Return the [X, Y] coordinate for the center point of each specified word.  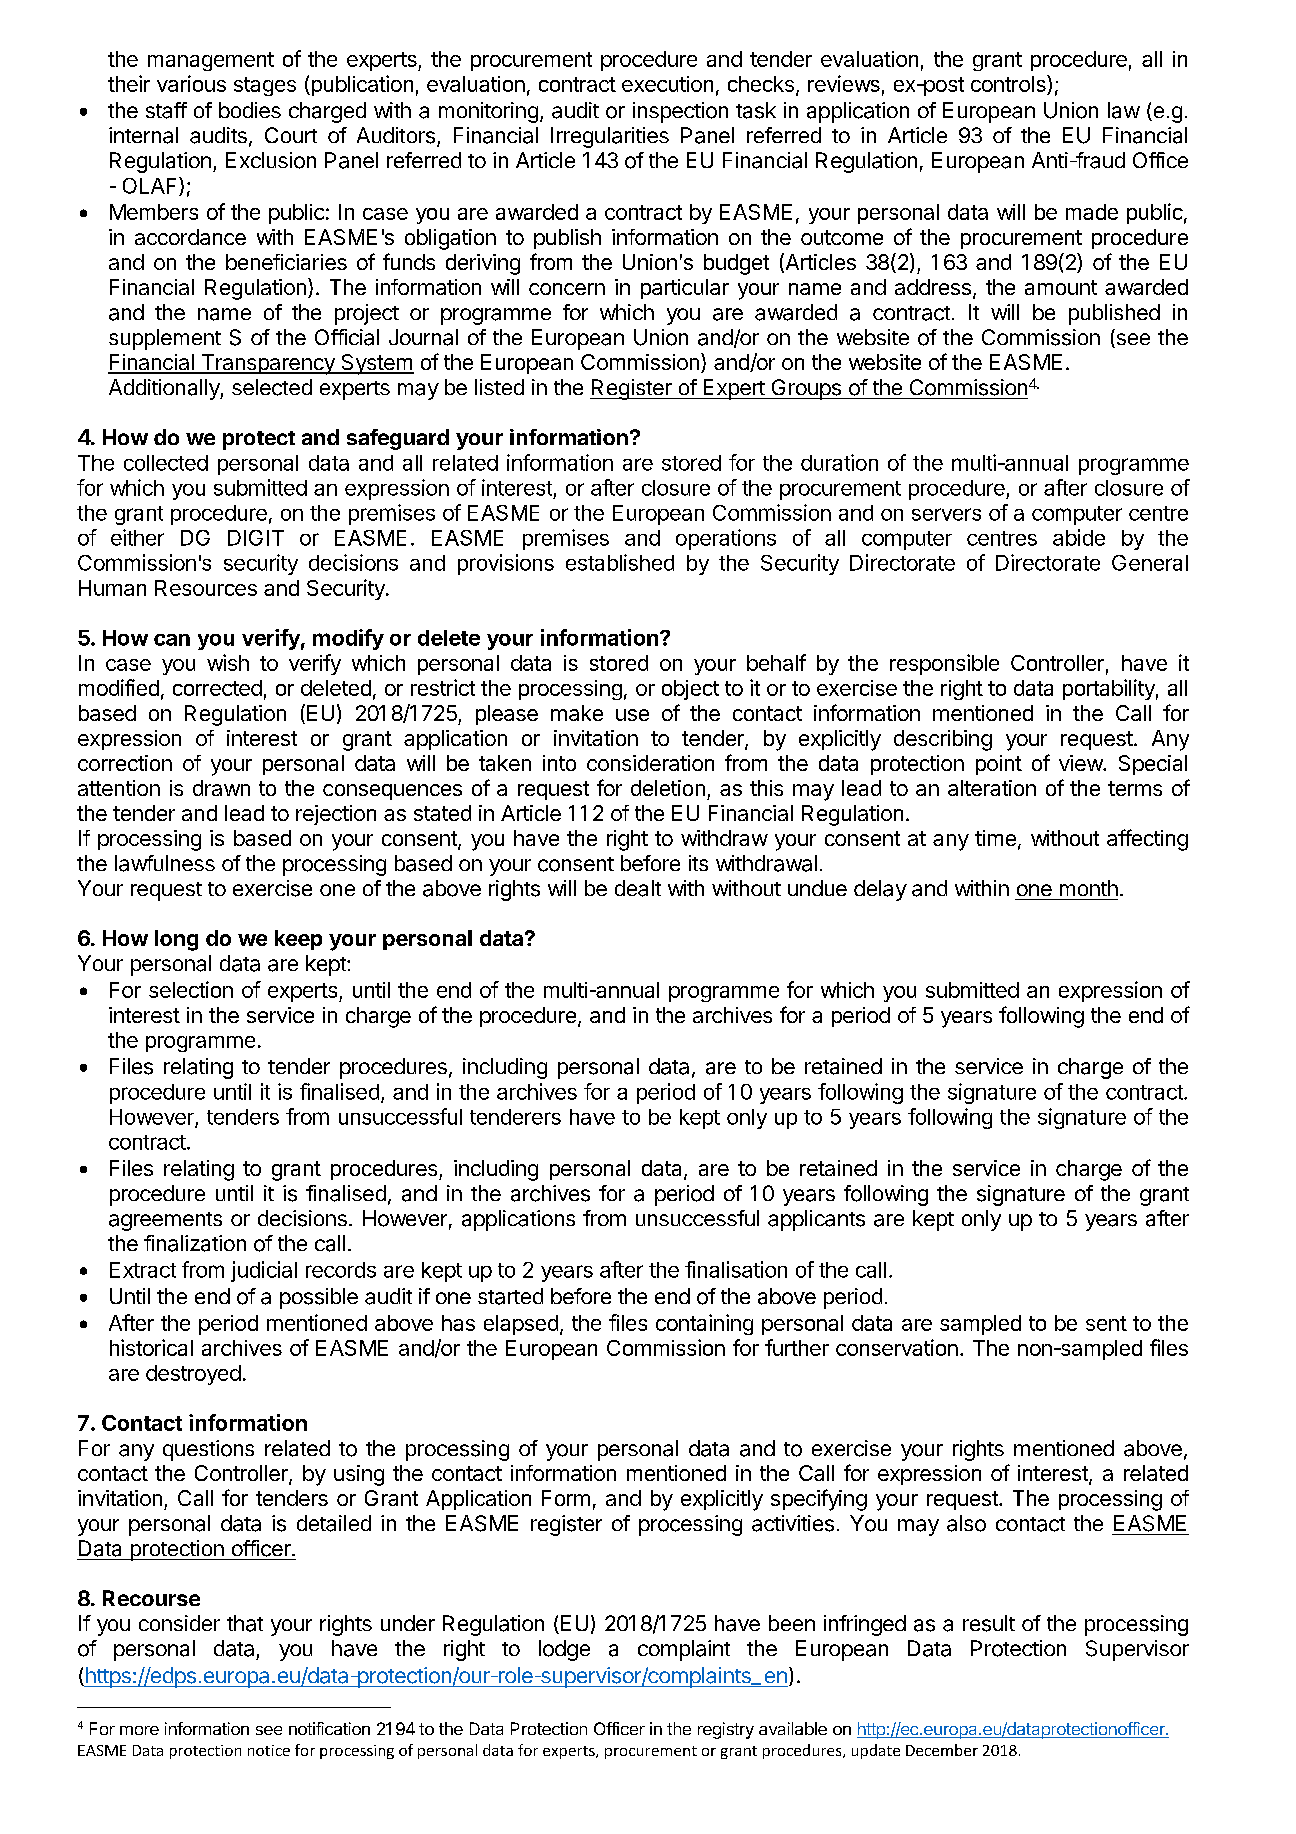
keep [298, 940]
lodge [564, 1650]
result [989, 1623]
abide [1079, 537]
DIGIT [256, 538]
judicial [264, 1271]
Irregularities [610, 137]
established [620, 562]
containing [704, 1324]
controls [1009, 85]
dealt [638, 888]
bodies [250, 110]
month [1089, 888]
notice [269, 1750]
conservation [897, 1347]
